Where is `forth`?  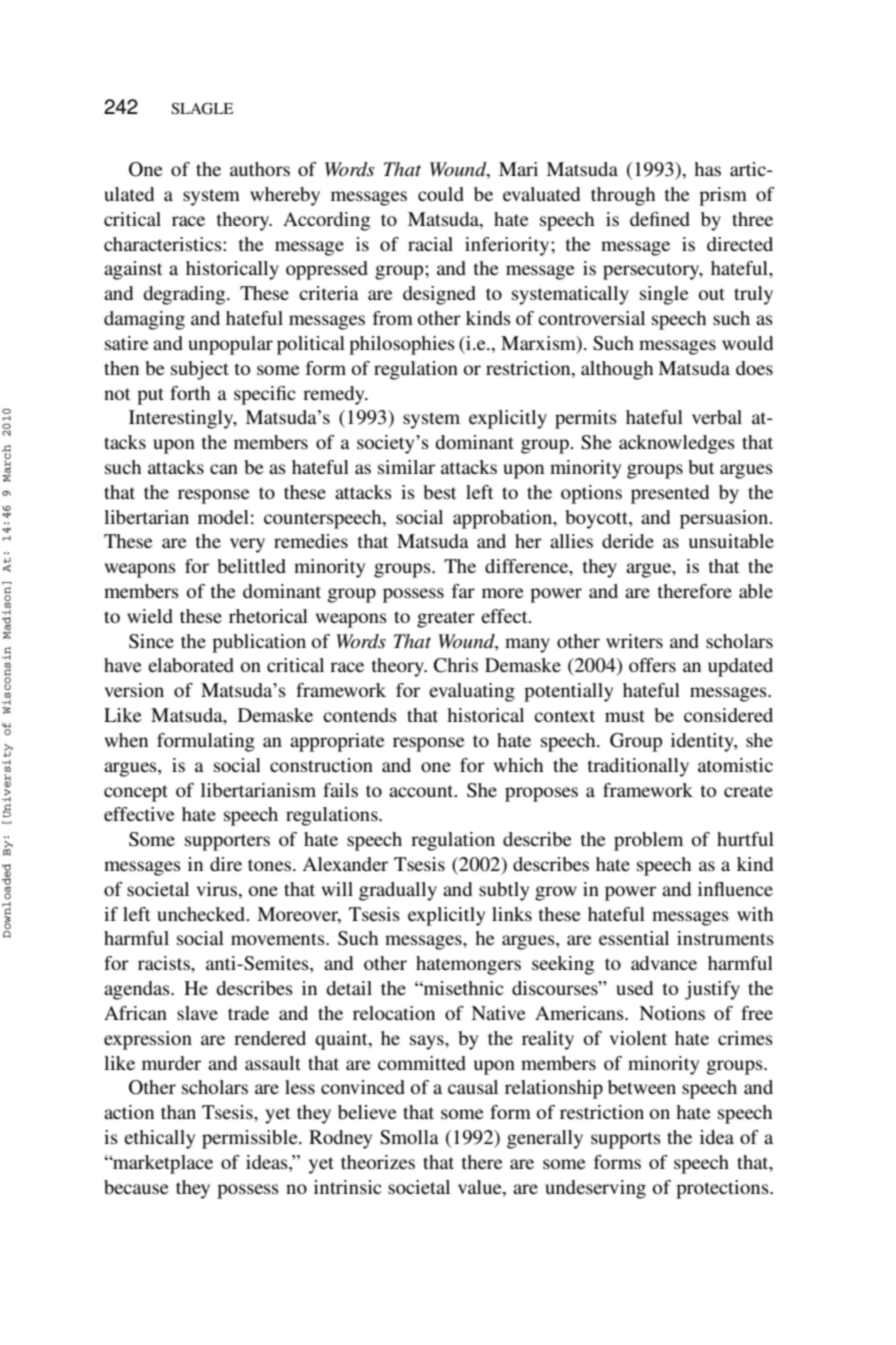 forth is located at coordinates (190, 393).
